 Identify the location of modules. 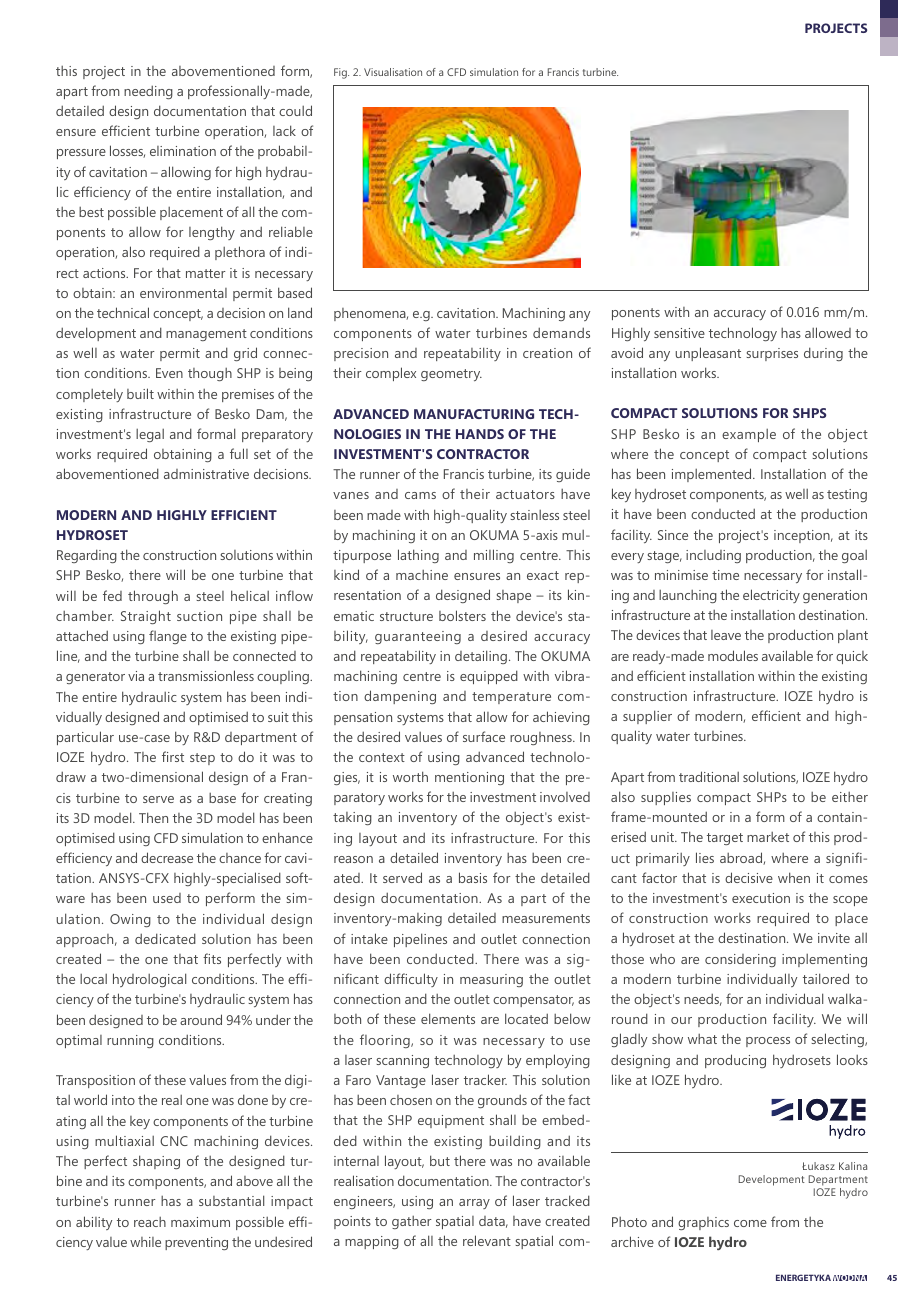
(733, 655).
